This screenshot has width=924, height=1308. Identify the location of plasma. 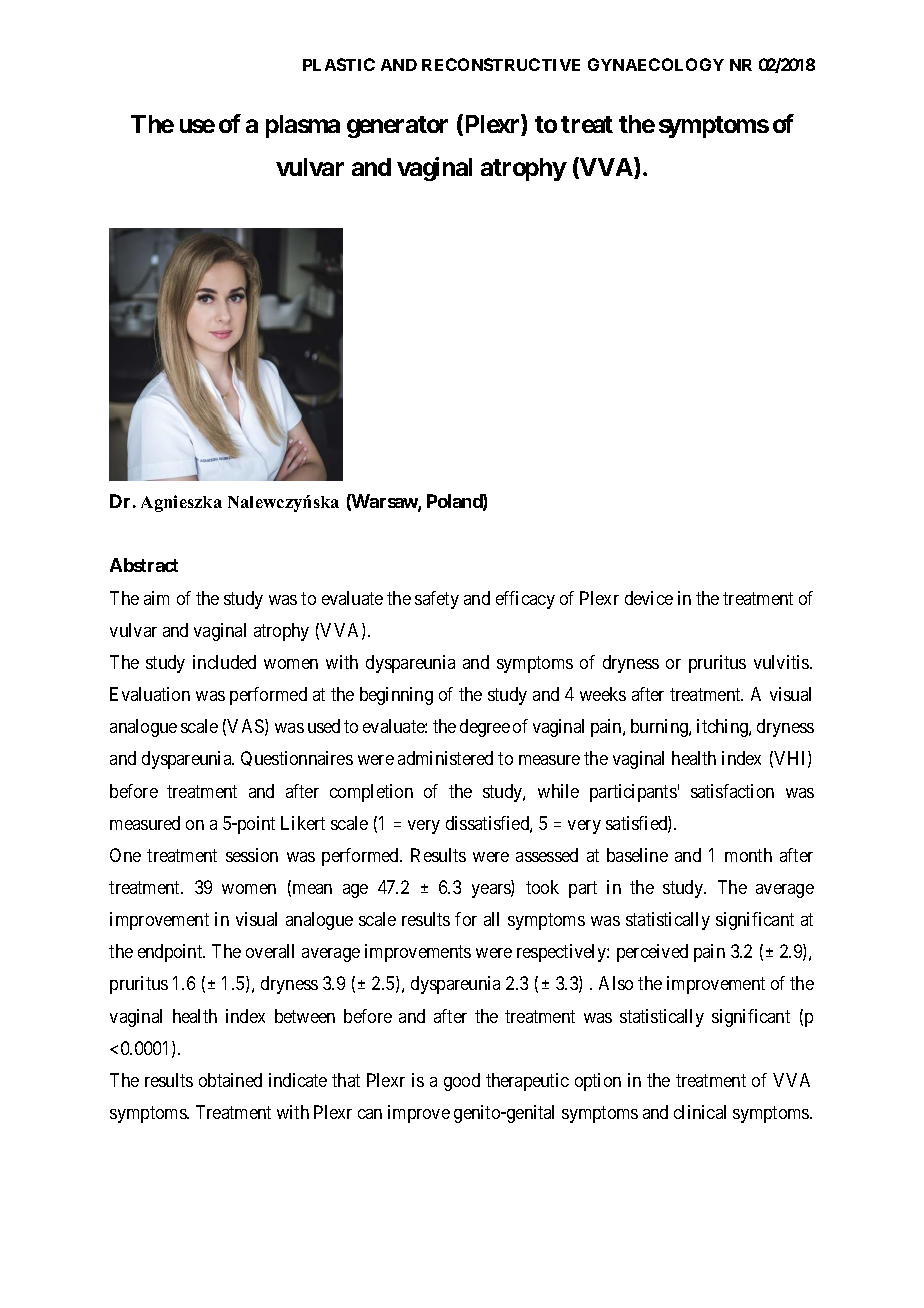
(303, 126).
